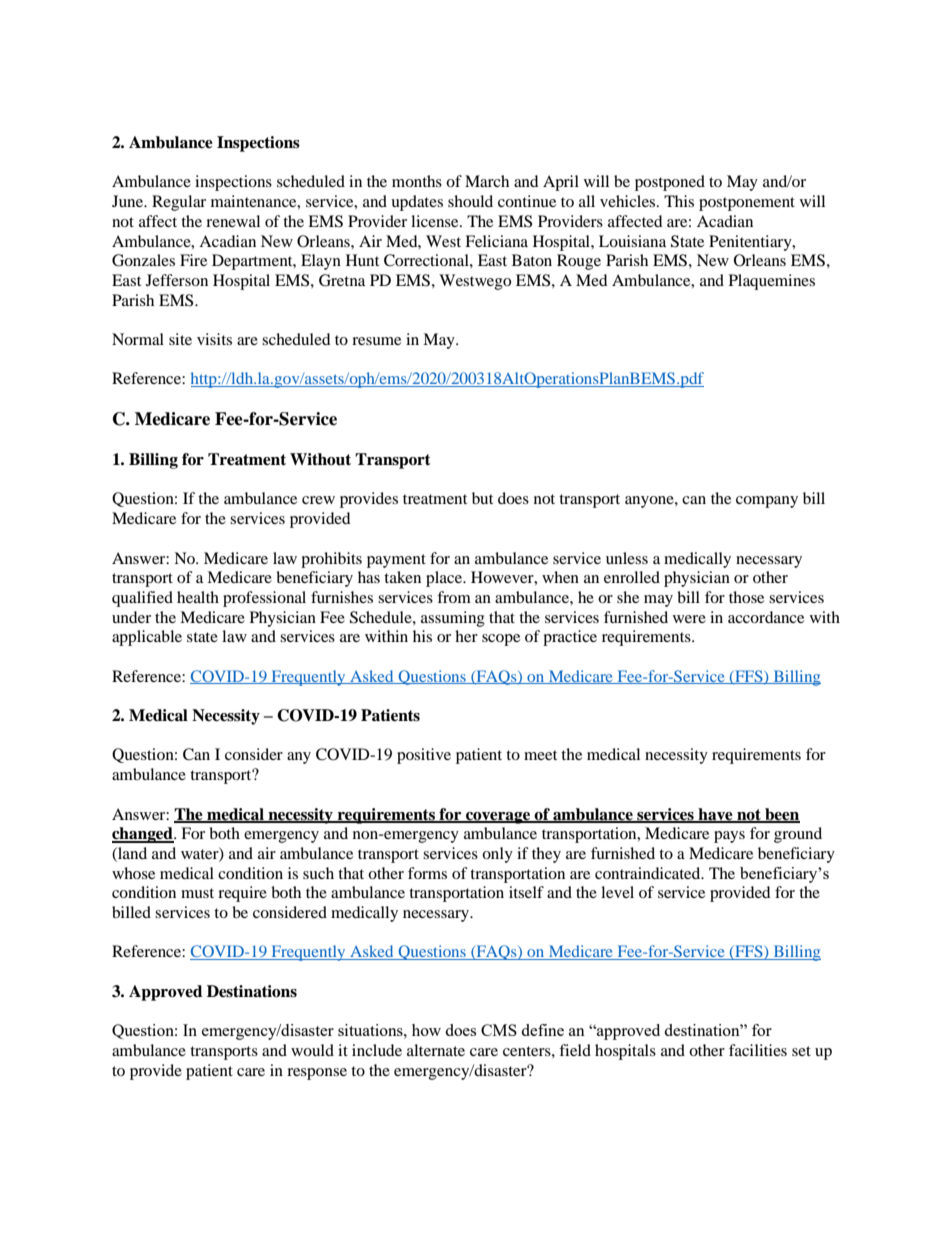 The width and height of the screenshot is (952, 1233). What do you see at coordinates (233, 221) in the screenshot?
I see `renewal` at bounding box center [233, 221].
